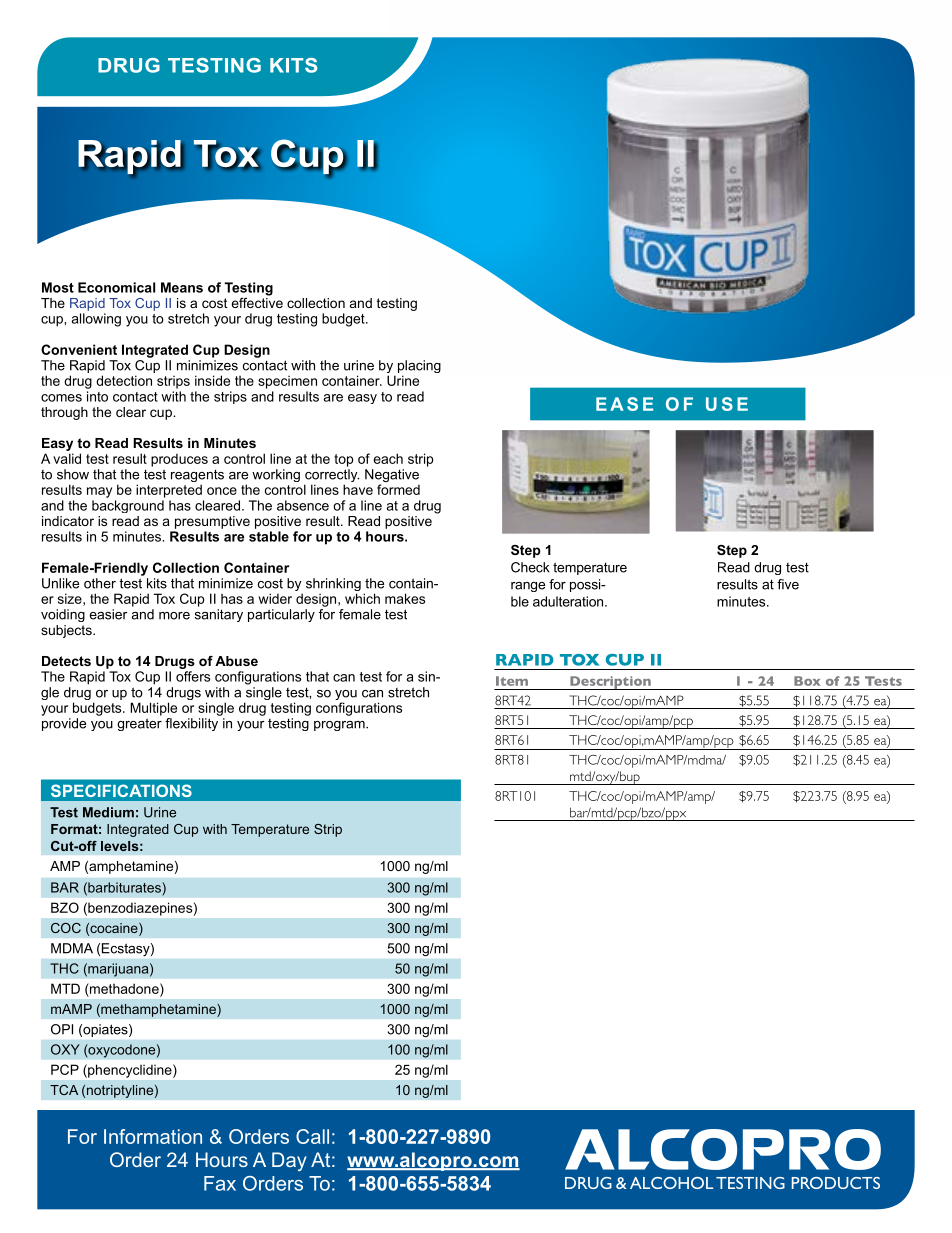 Image resolution: width=952 pixels, height=1233 pixels. What do you see at coordinates (807, 681) in the screenshot?
I see `Box` at bounding box center [807, 681].
